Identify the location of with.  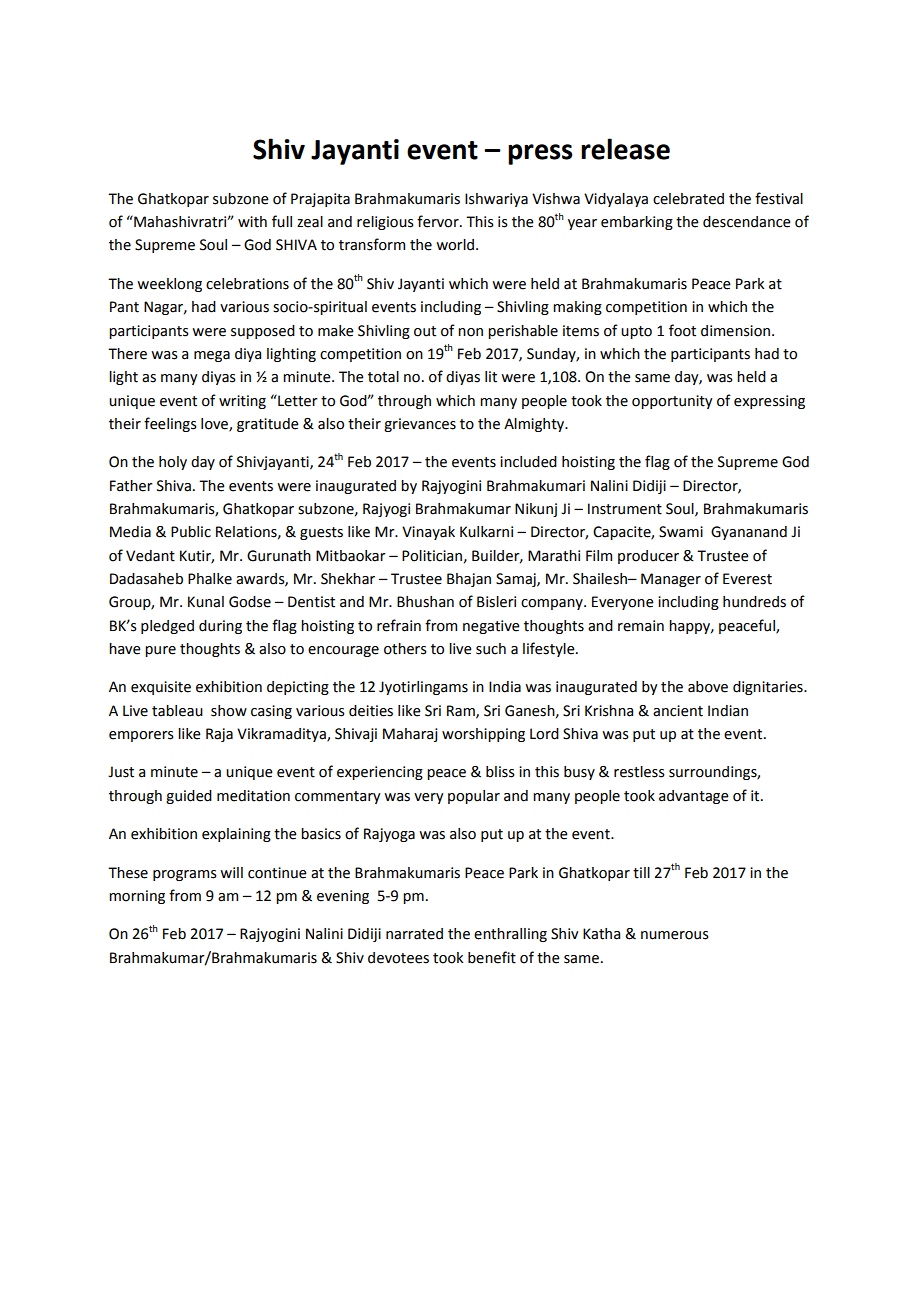
(252, 222).
